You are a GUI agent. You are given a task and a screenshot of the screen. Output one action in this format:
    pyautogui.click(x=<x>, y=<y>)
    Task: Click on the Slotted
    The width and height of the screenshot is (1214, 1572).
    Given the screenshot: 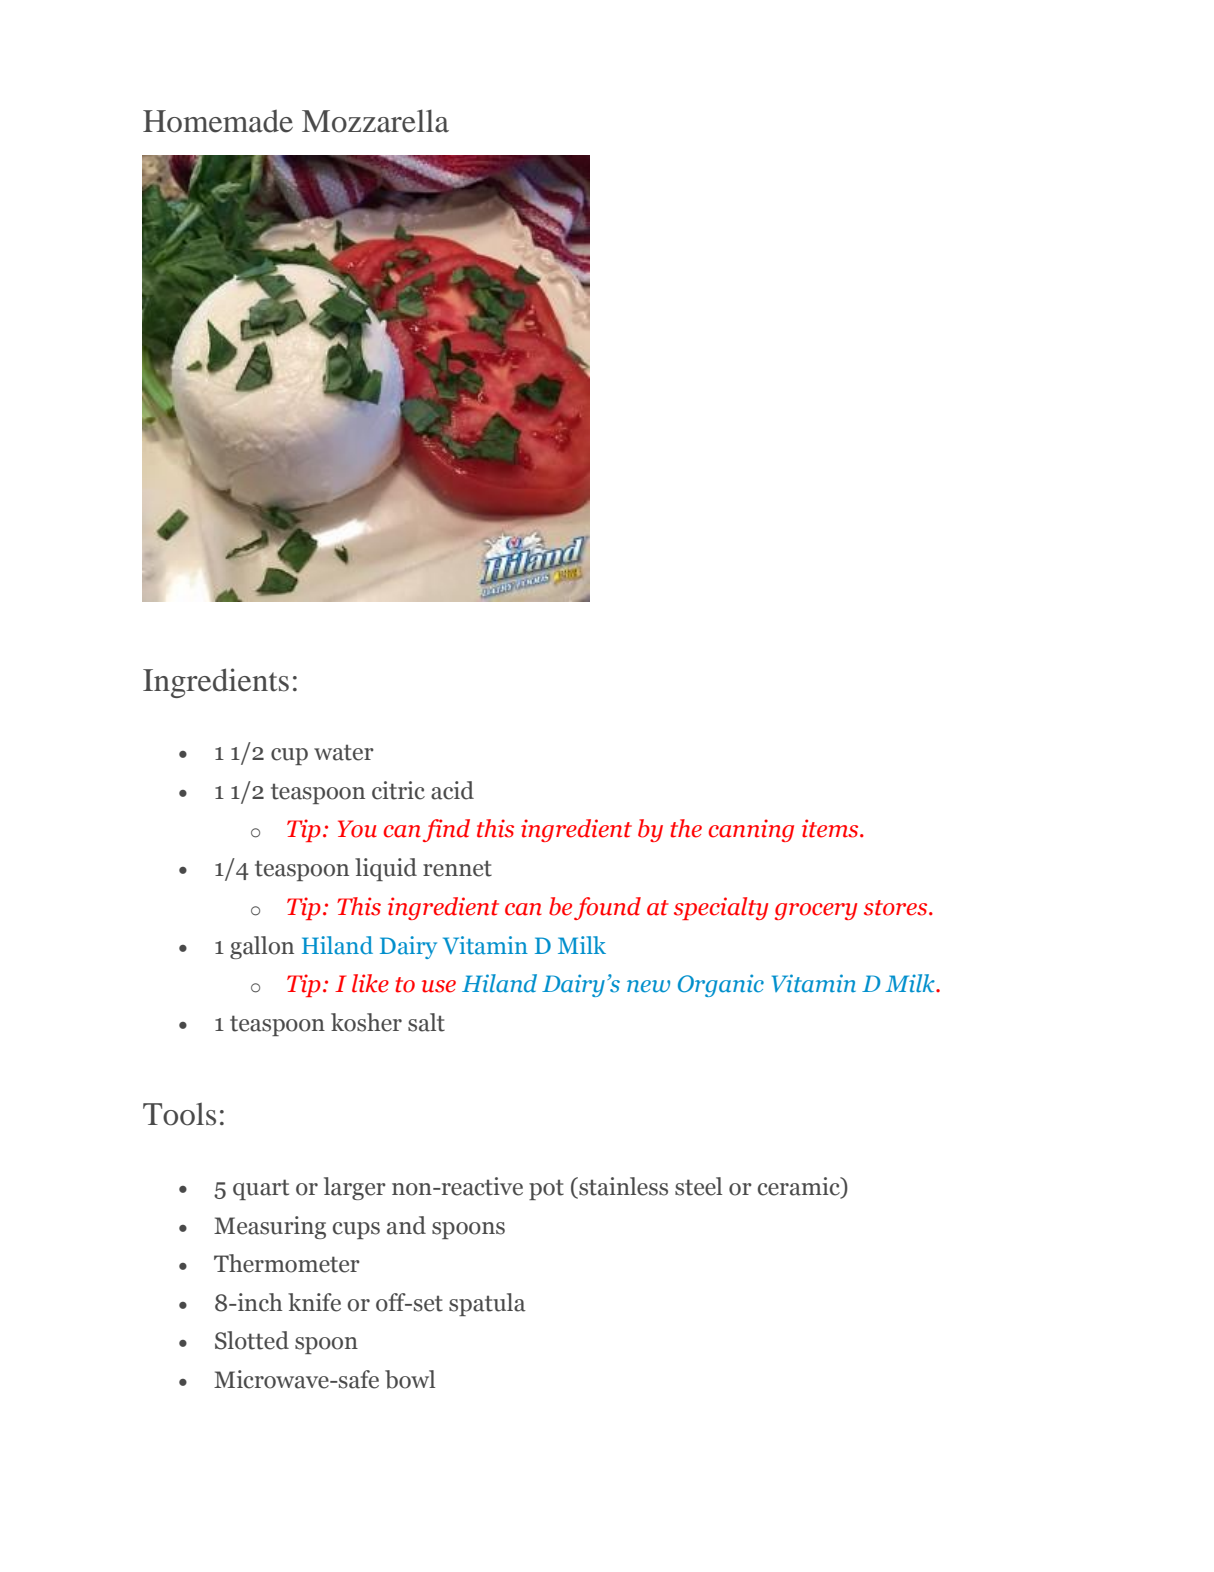 What is the action you would take?
    pyautogui.click(x=252, y=1340)
